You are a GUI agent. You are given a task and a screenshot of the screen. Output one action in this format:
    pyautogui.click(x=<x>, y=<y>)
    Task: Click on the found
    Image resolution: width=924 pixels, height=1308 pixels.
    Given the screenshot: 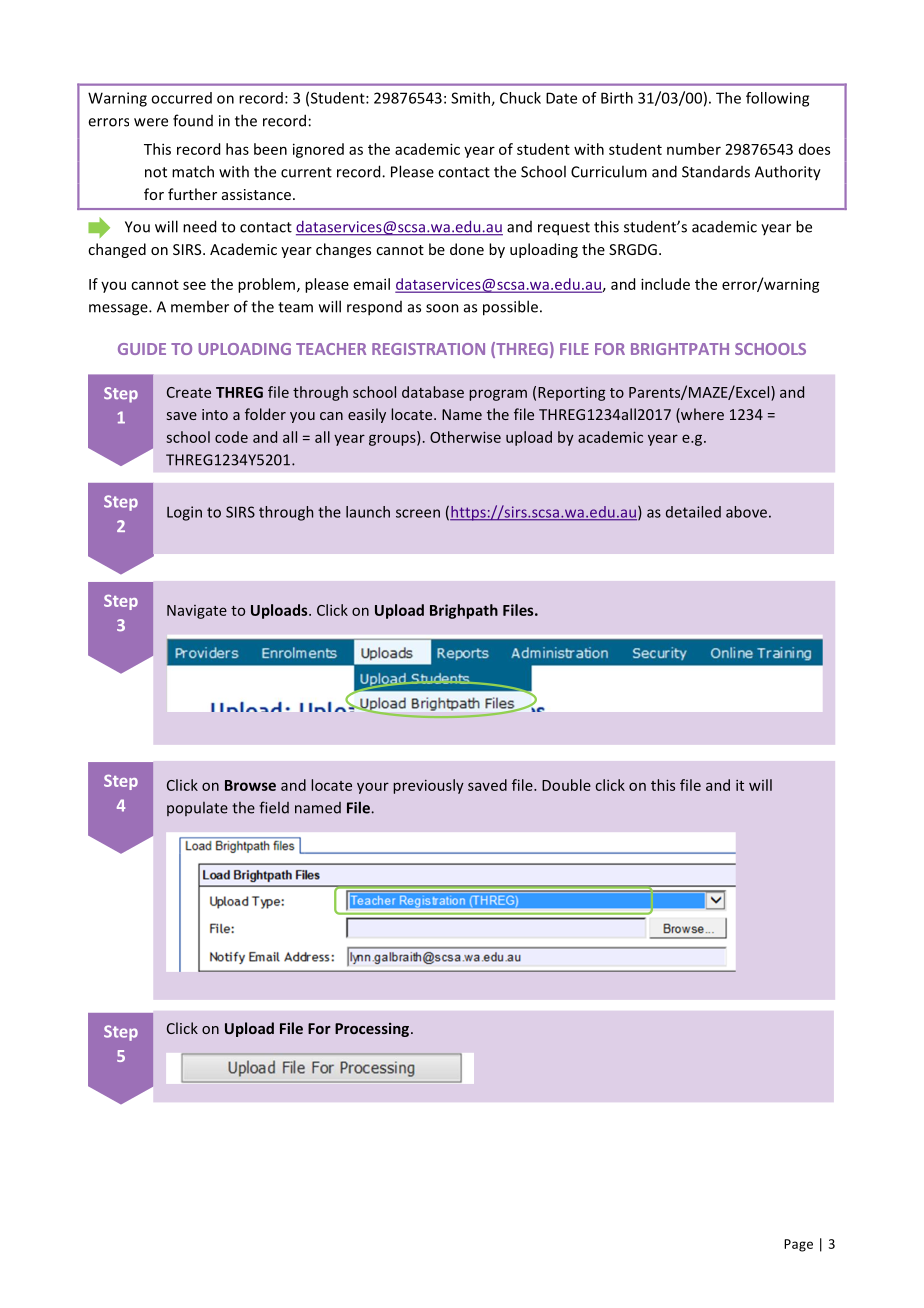 What is the action you would take?
    pyautogui.click(x=193, y=120)
